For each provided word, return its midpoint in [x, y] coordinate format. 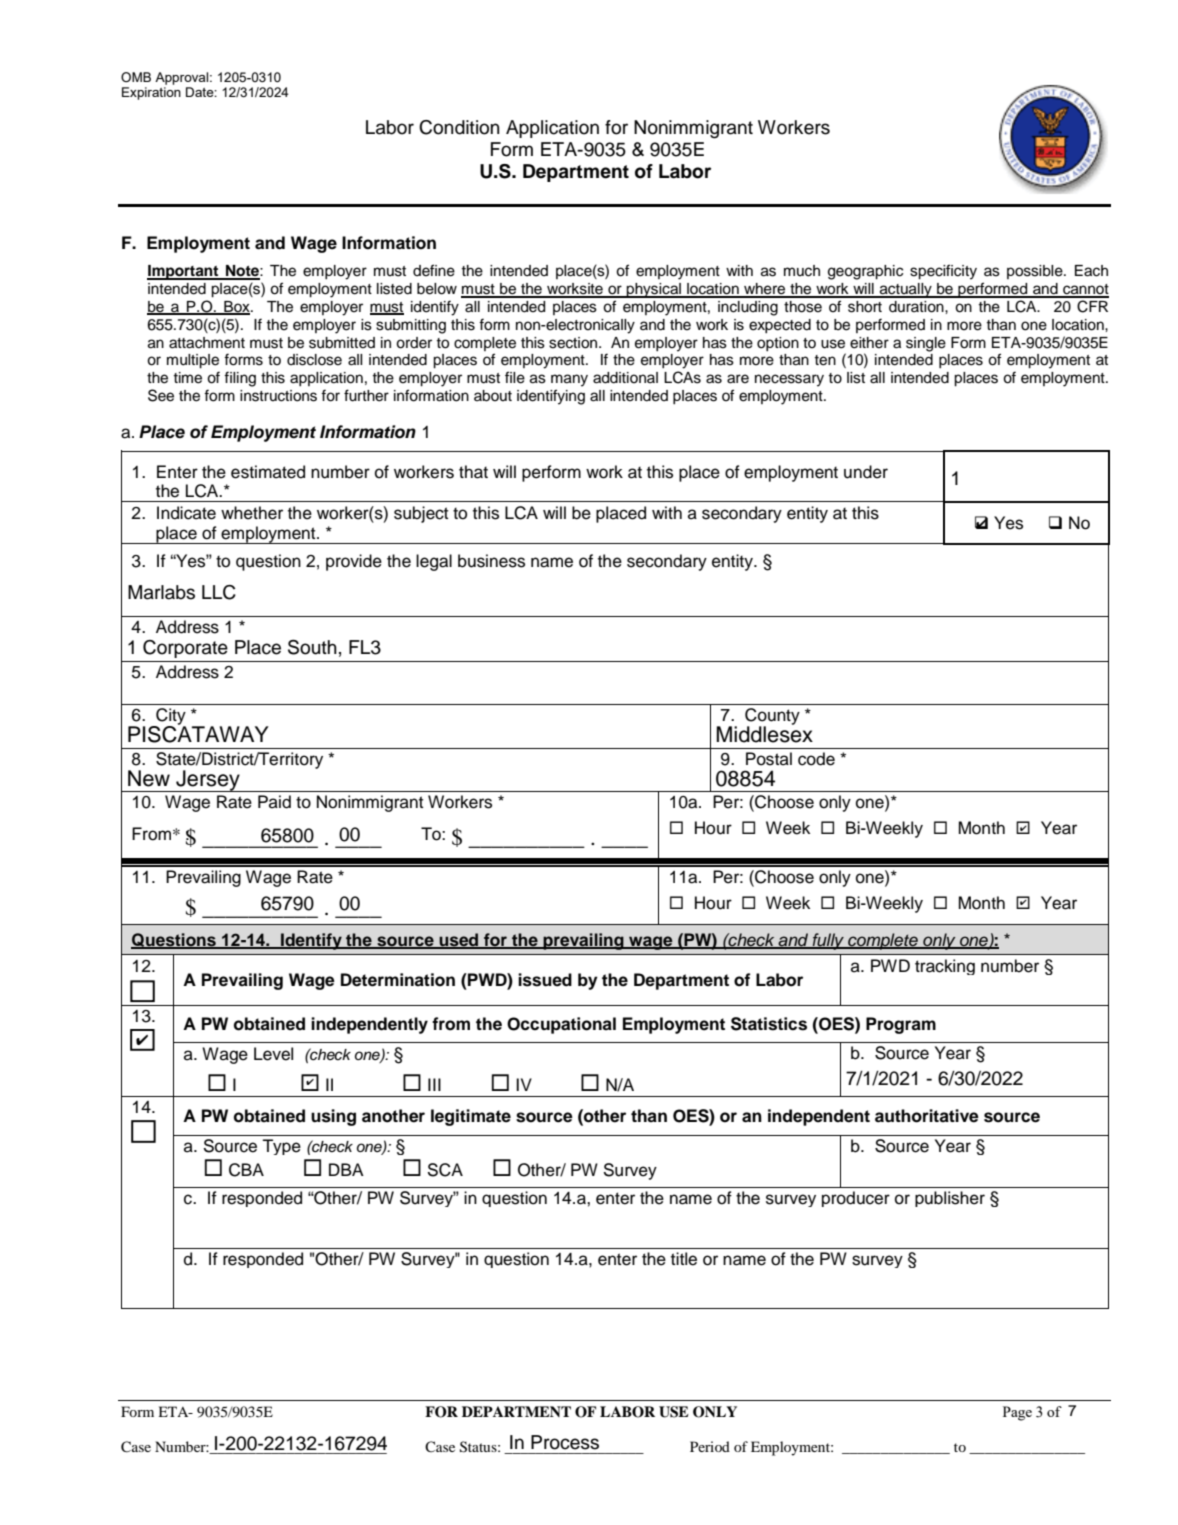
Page [1017, 1413]
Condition [459, 127]
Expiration [151, 93]
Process [565, 1442]
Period [710, 1446]
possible [1036, 272]
